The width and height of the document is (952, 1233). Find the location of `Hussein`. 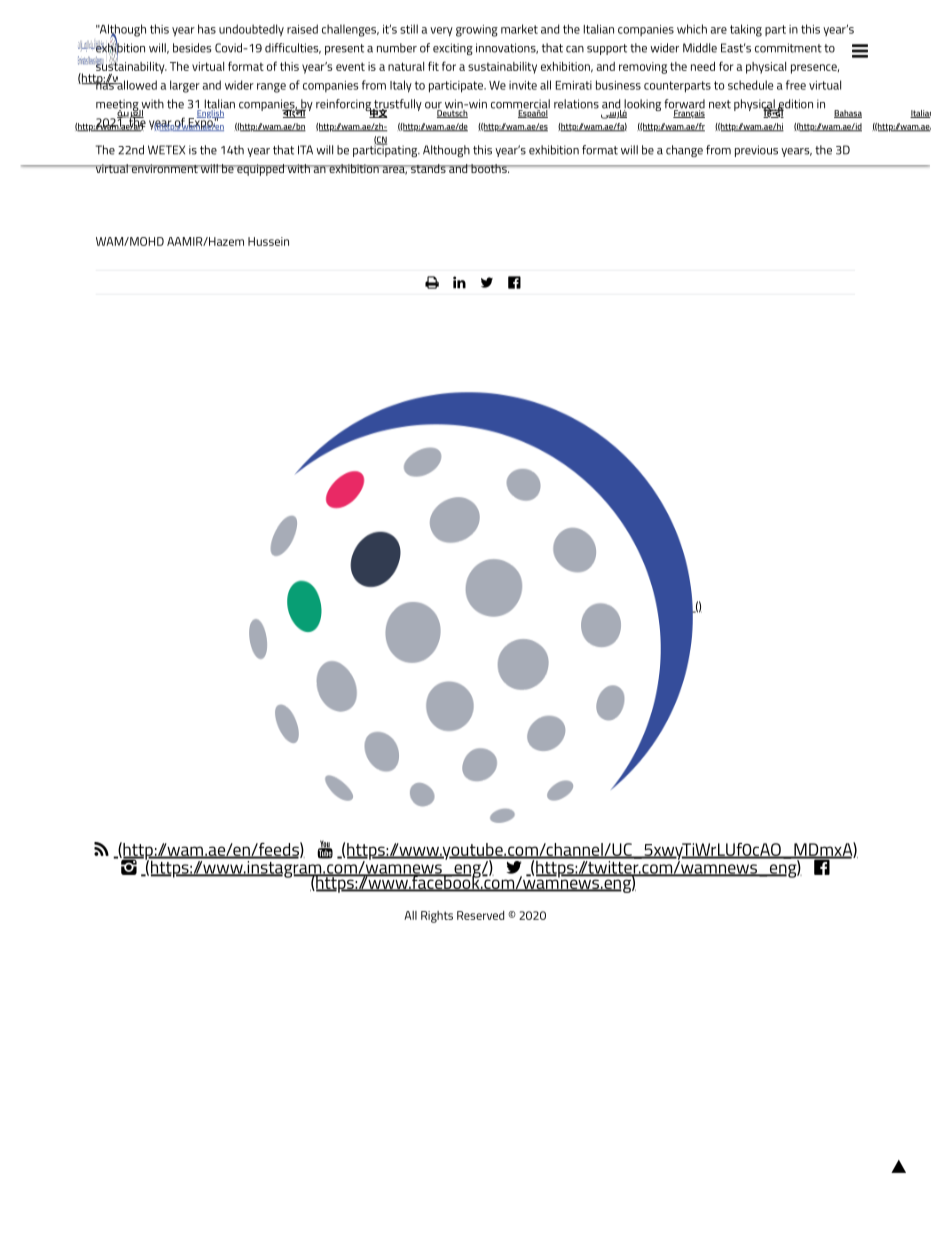

Hussein is located at coordinates (268, 241).
